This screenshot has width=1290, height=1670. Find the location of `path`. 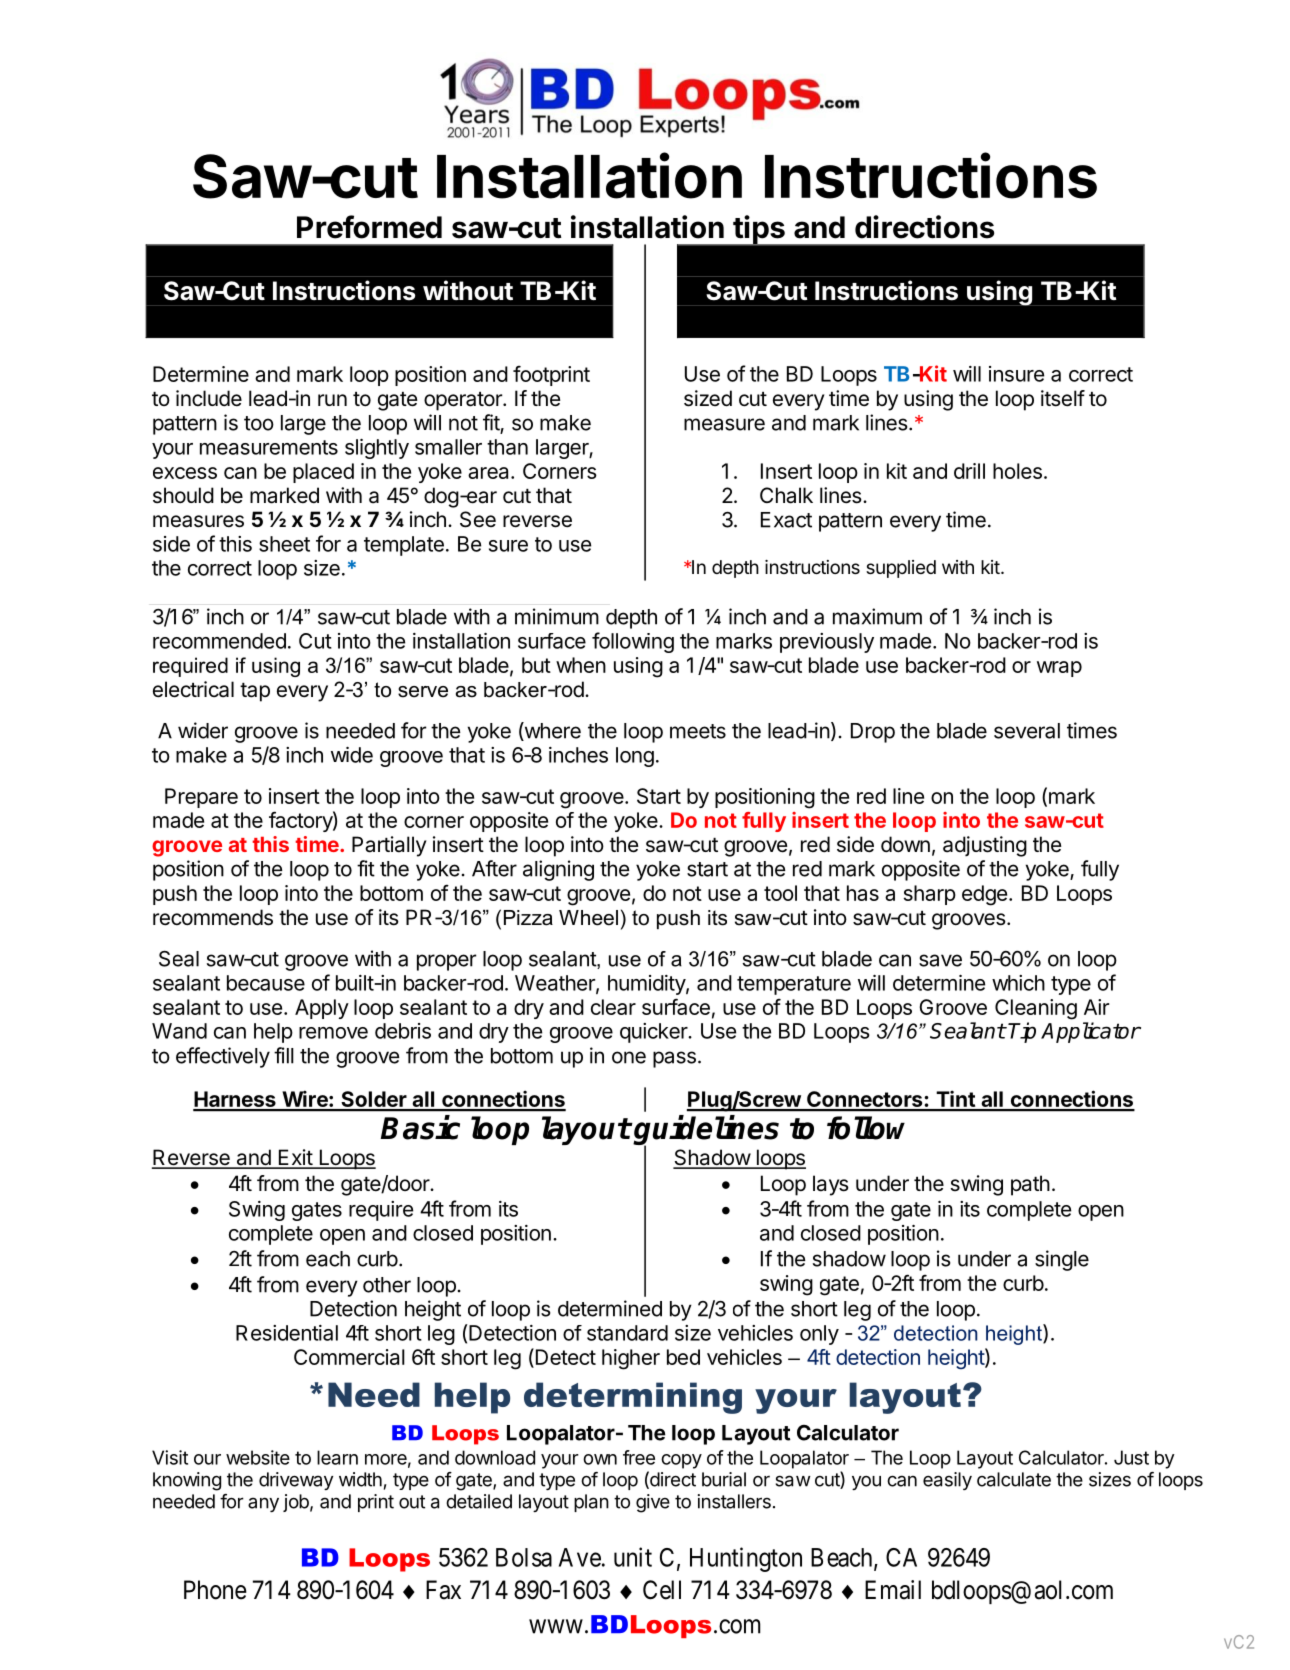

path is located at coordinates (1030, 1185).
